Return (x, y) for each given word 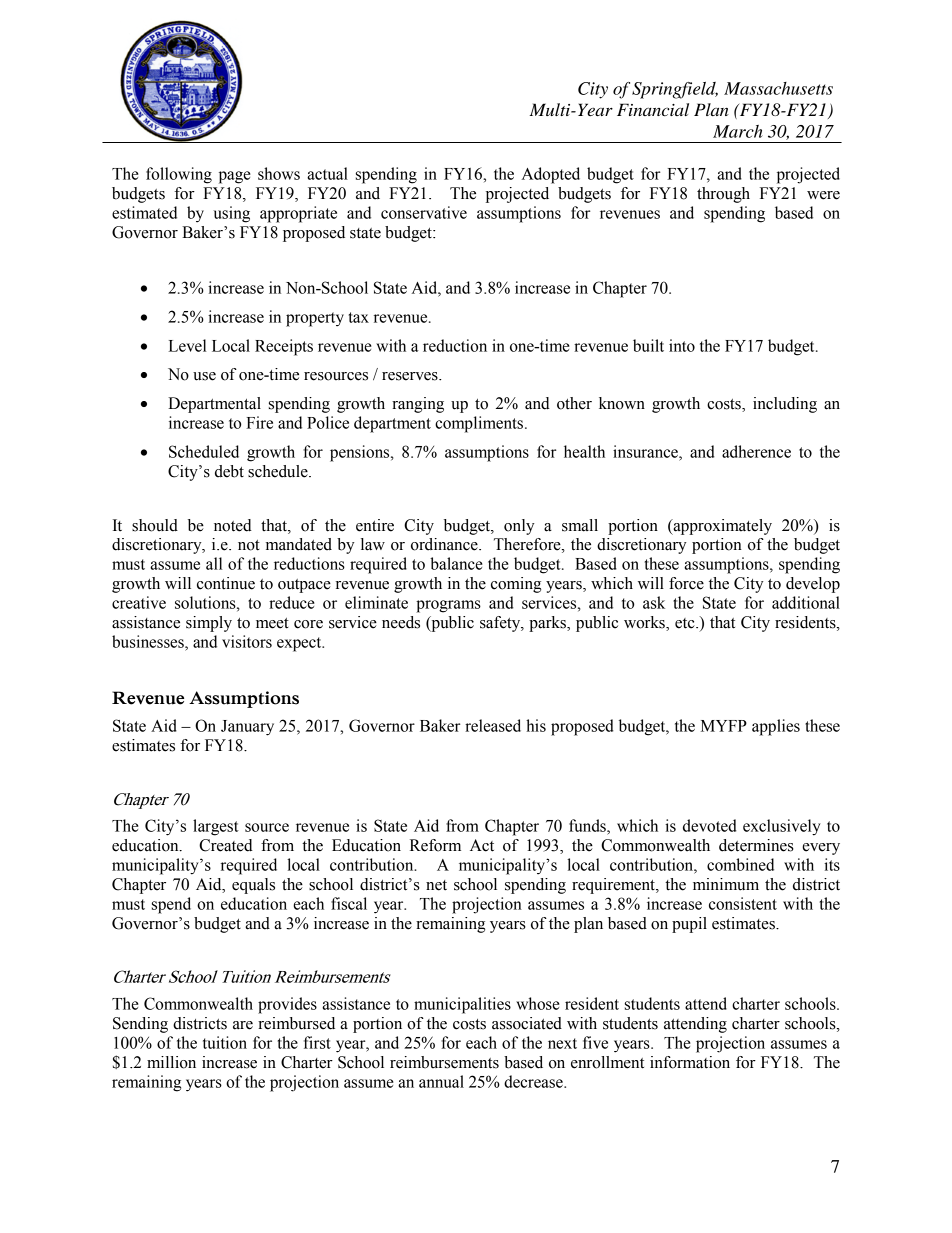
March (738, 131)
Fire (259, 422)
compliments (480, 424)
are (243, 1025)
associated (527, 1023)
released (493, 725)
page (235, 177)
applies (776, 727)
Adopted (551, 175)
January (247, 728)
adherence (756, 451)
